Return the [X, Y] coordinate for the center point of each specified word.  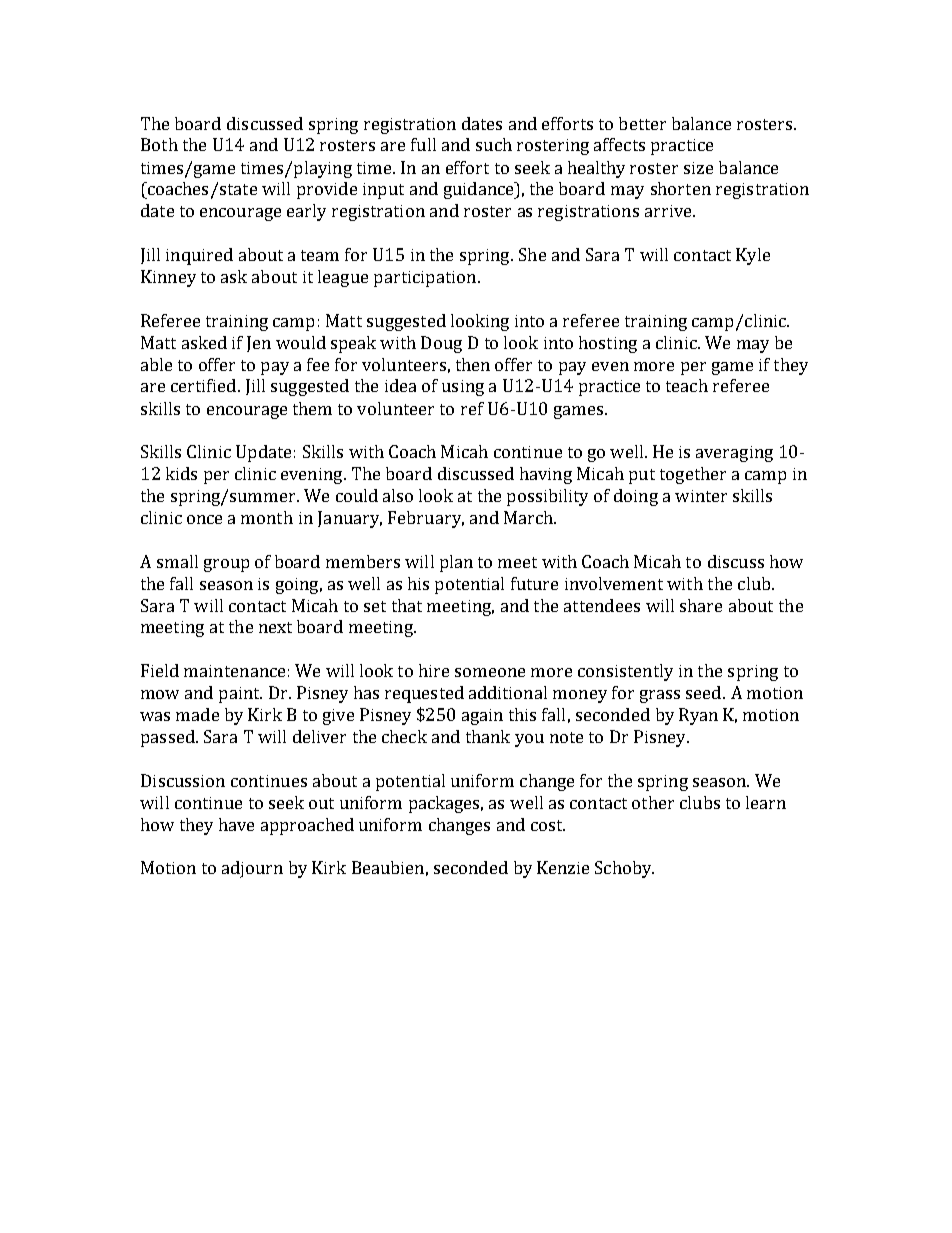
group [226, 565]
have [236, 824]
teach [687, 385]
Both [159, 144]
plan [456, 563]
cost [548, 825]
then [473, 364]
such [494, 144]
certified [203, 385]
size [698, 168]
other [653, 802]
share [701, 605]
